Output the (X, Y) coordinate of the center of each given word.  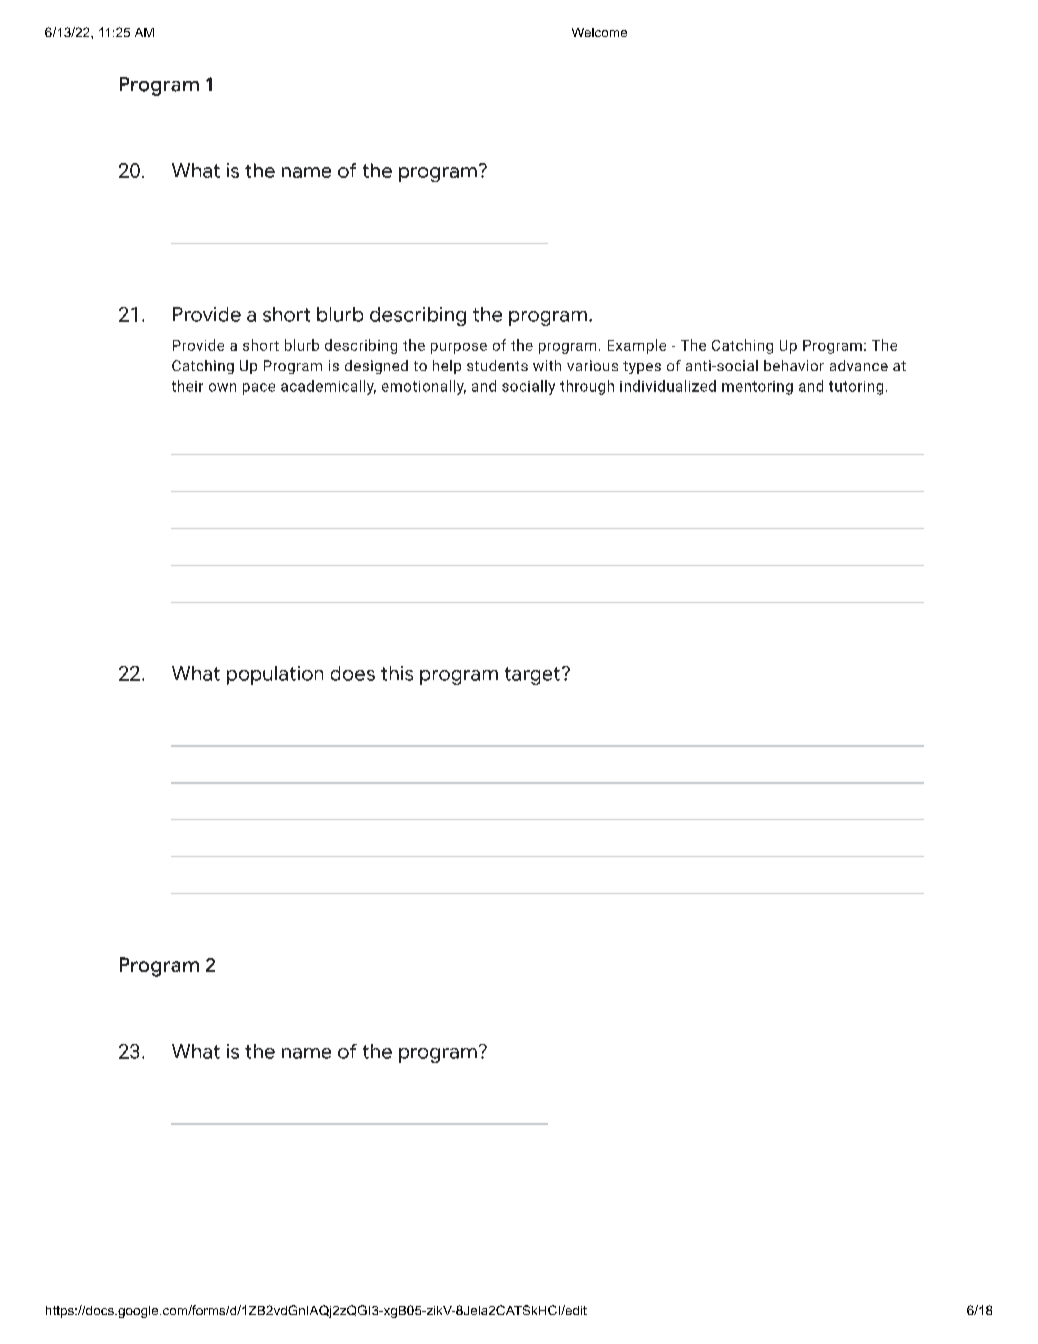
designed (376, 367)
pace (259, 389)
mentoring (757, 388)
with (547, 365)
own (222, 387)
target (532, 676)
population (275, 675)
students (497, 365)
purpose (459, 348)
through (587, 387)
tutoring (856, 388)
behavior (794, 365)
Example (637, 346)
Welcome (599, 32)
